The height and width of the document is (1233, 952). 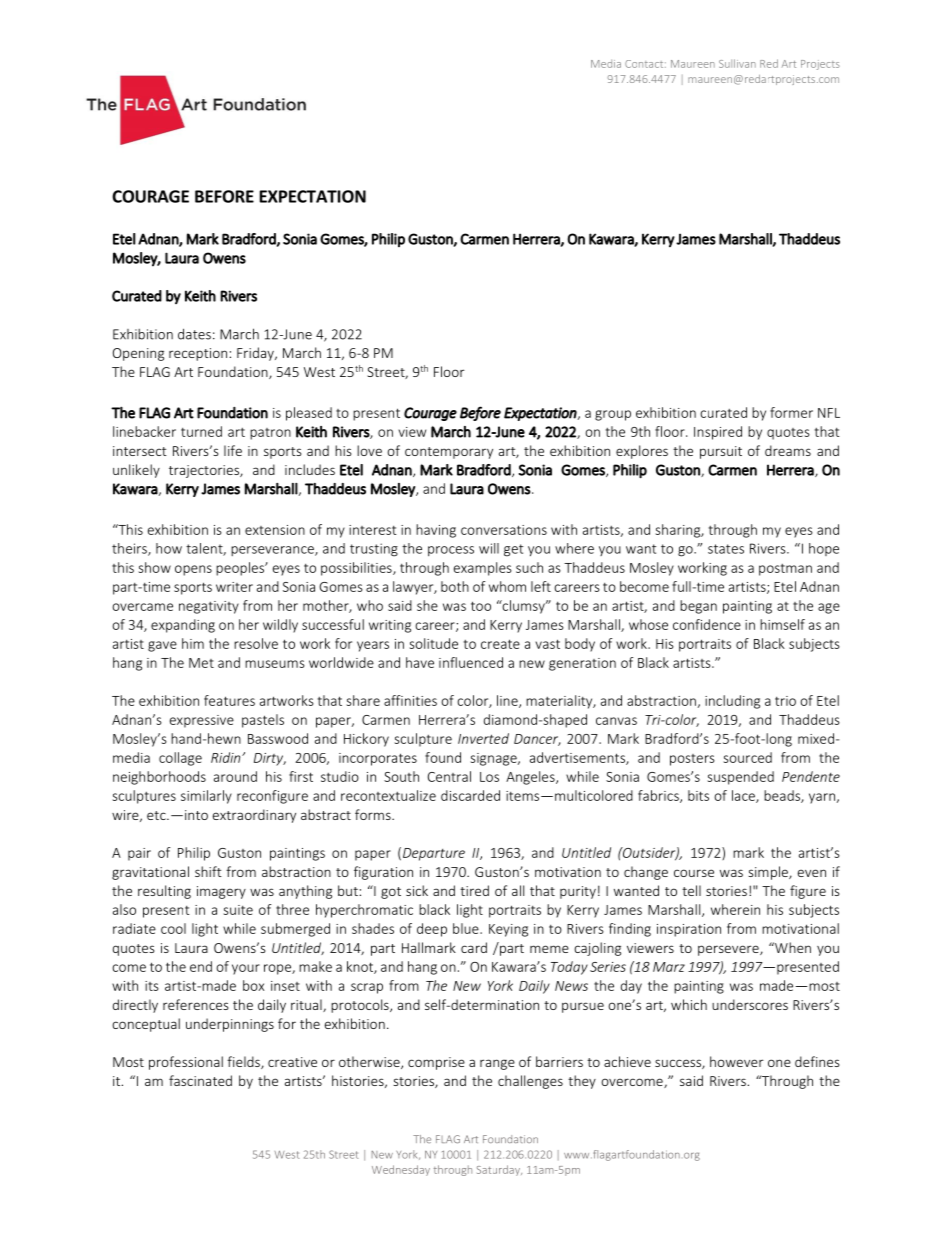 I want to click on former, so click(x=791, y=412).
